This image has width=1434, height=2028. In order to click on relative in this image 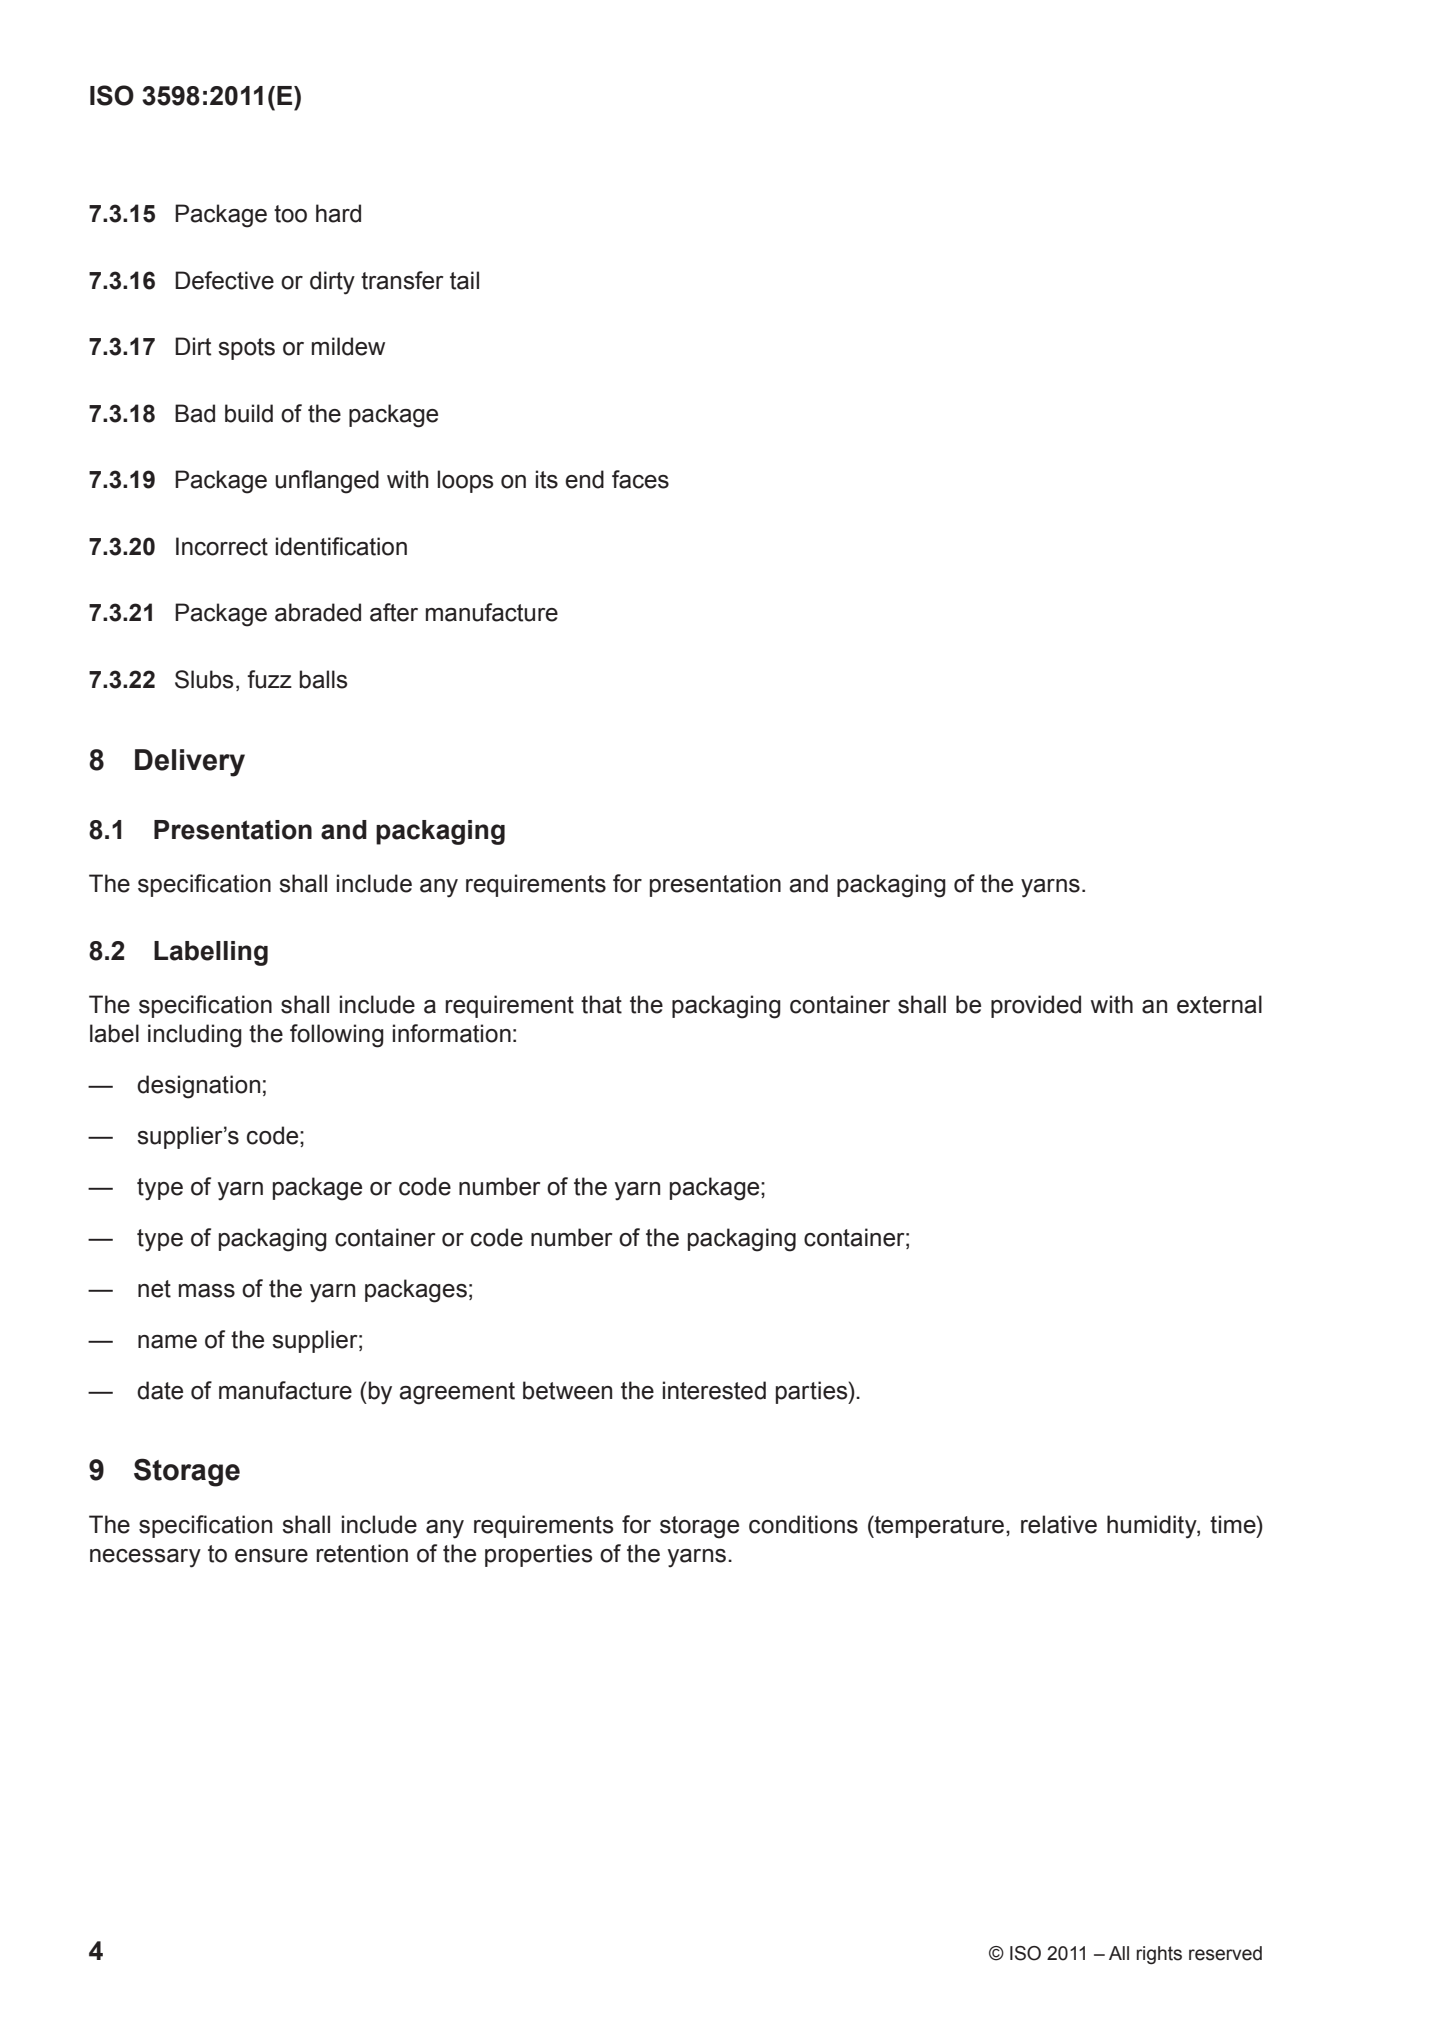, I will do `click(1059, 1524)`.
